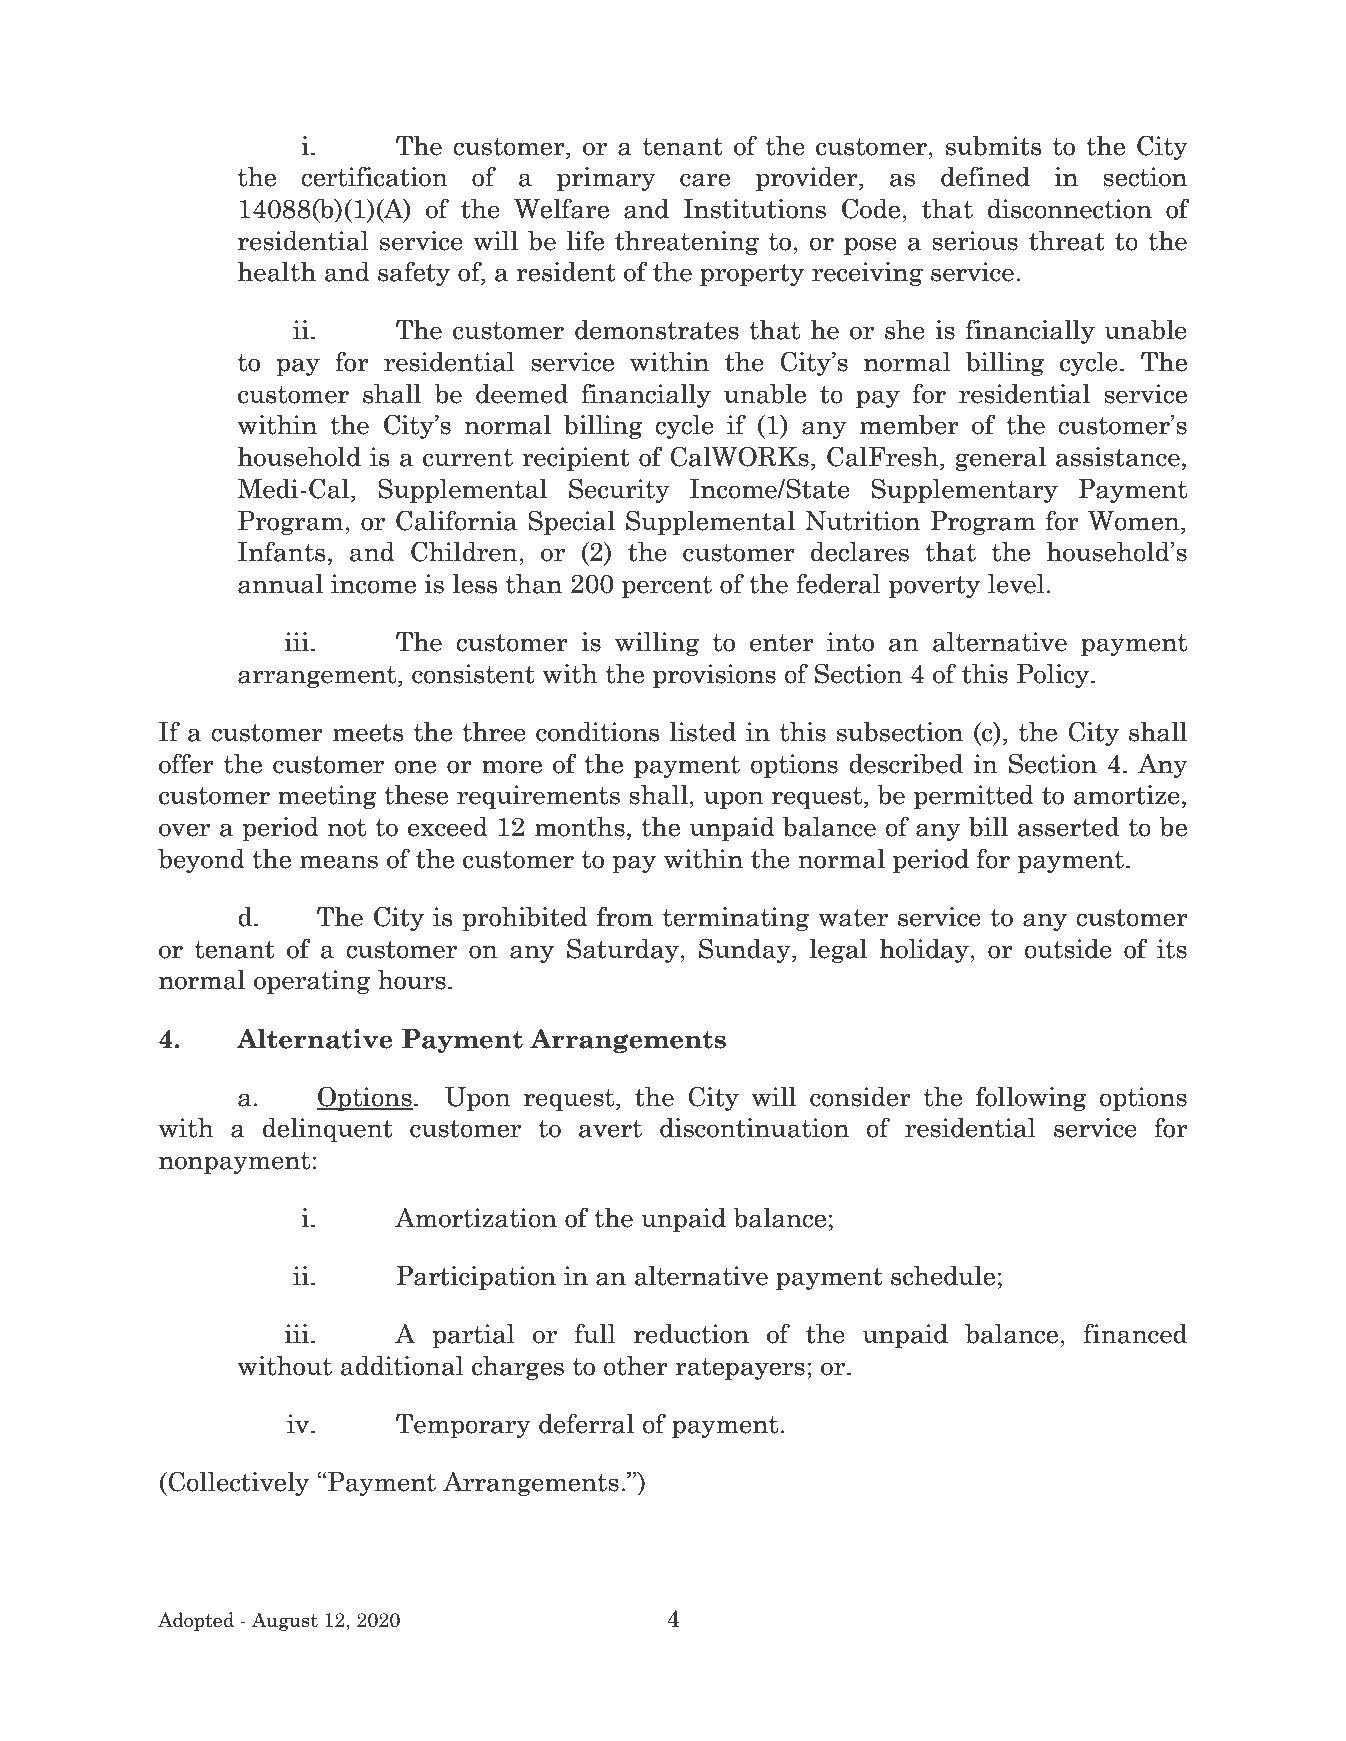 Image resolution: width=1346 pixels, height=1741 pixels. I want to click on from, so click(625, 916).
